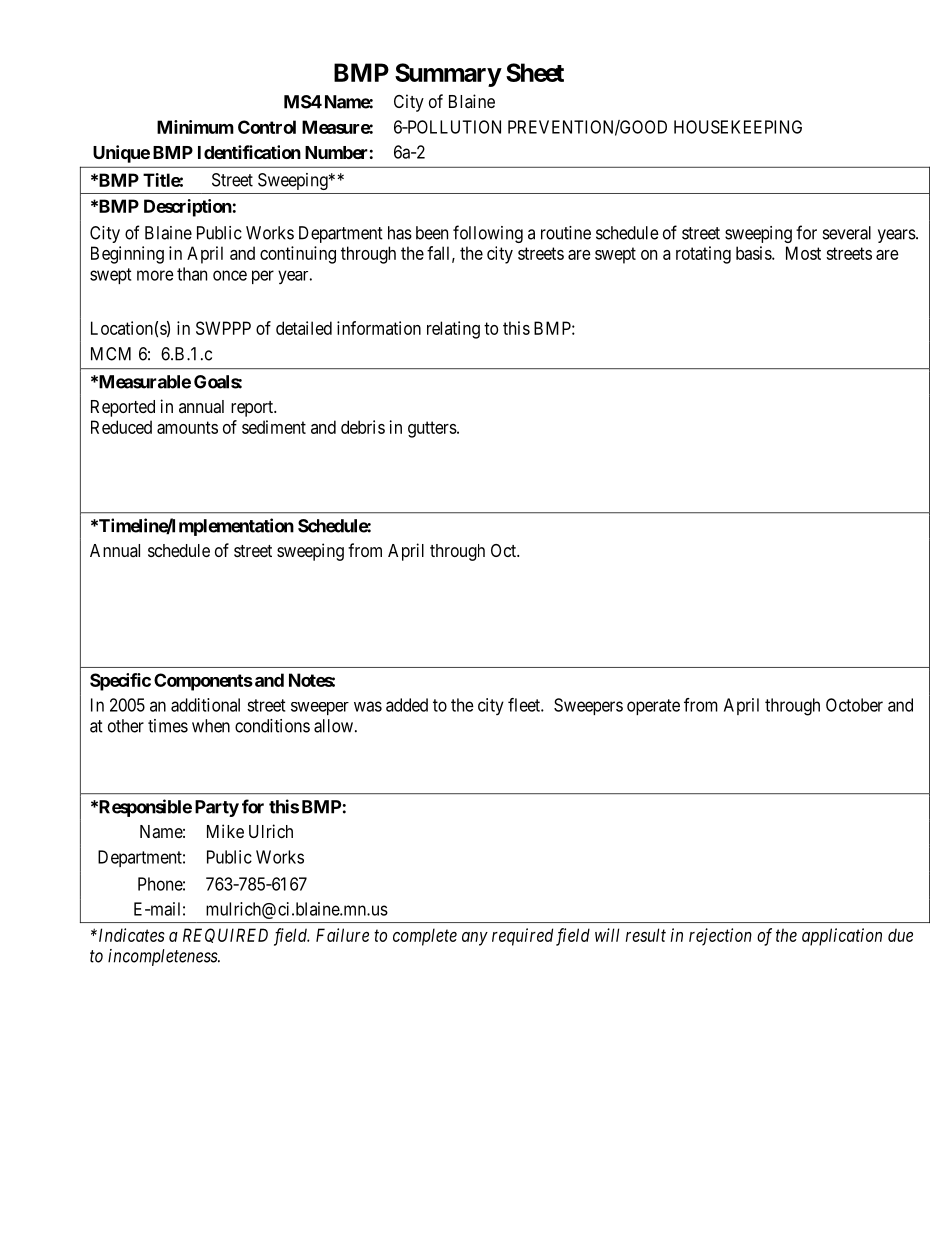 The height and width of the document is (1233, 952). I want to click on October, so click(854, 705).
